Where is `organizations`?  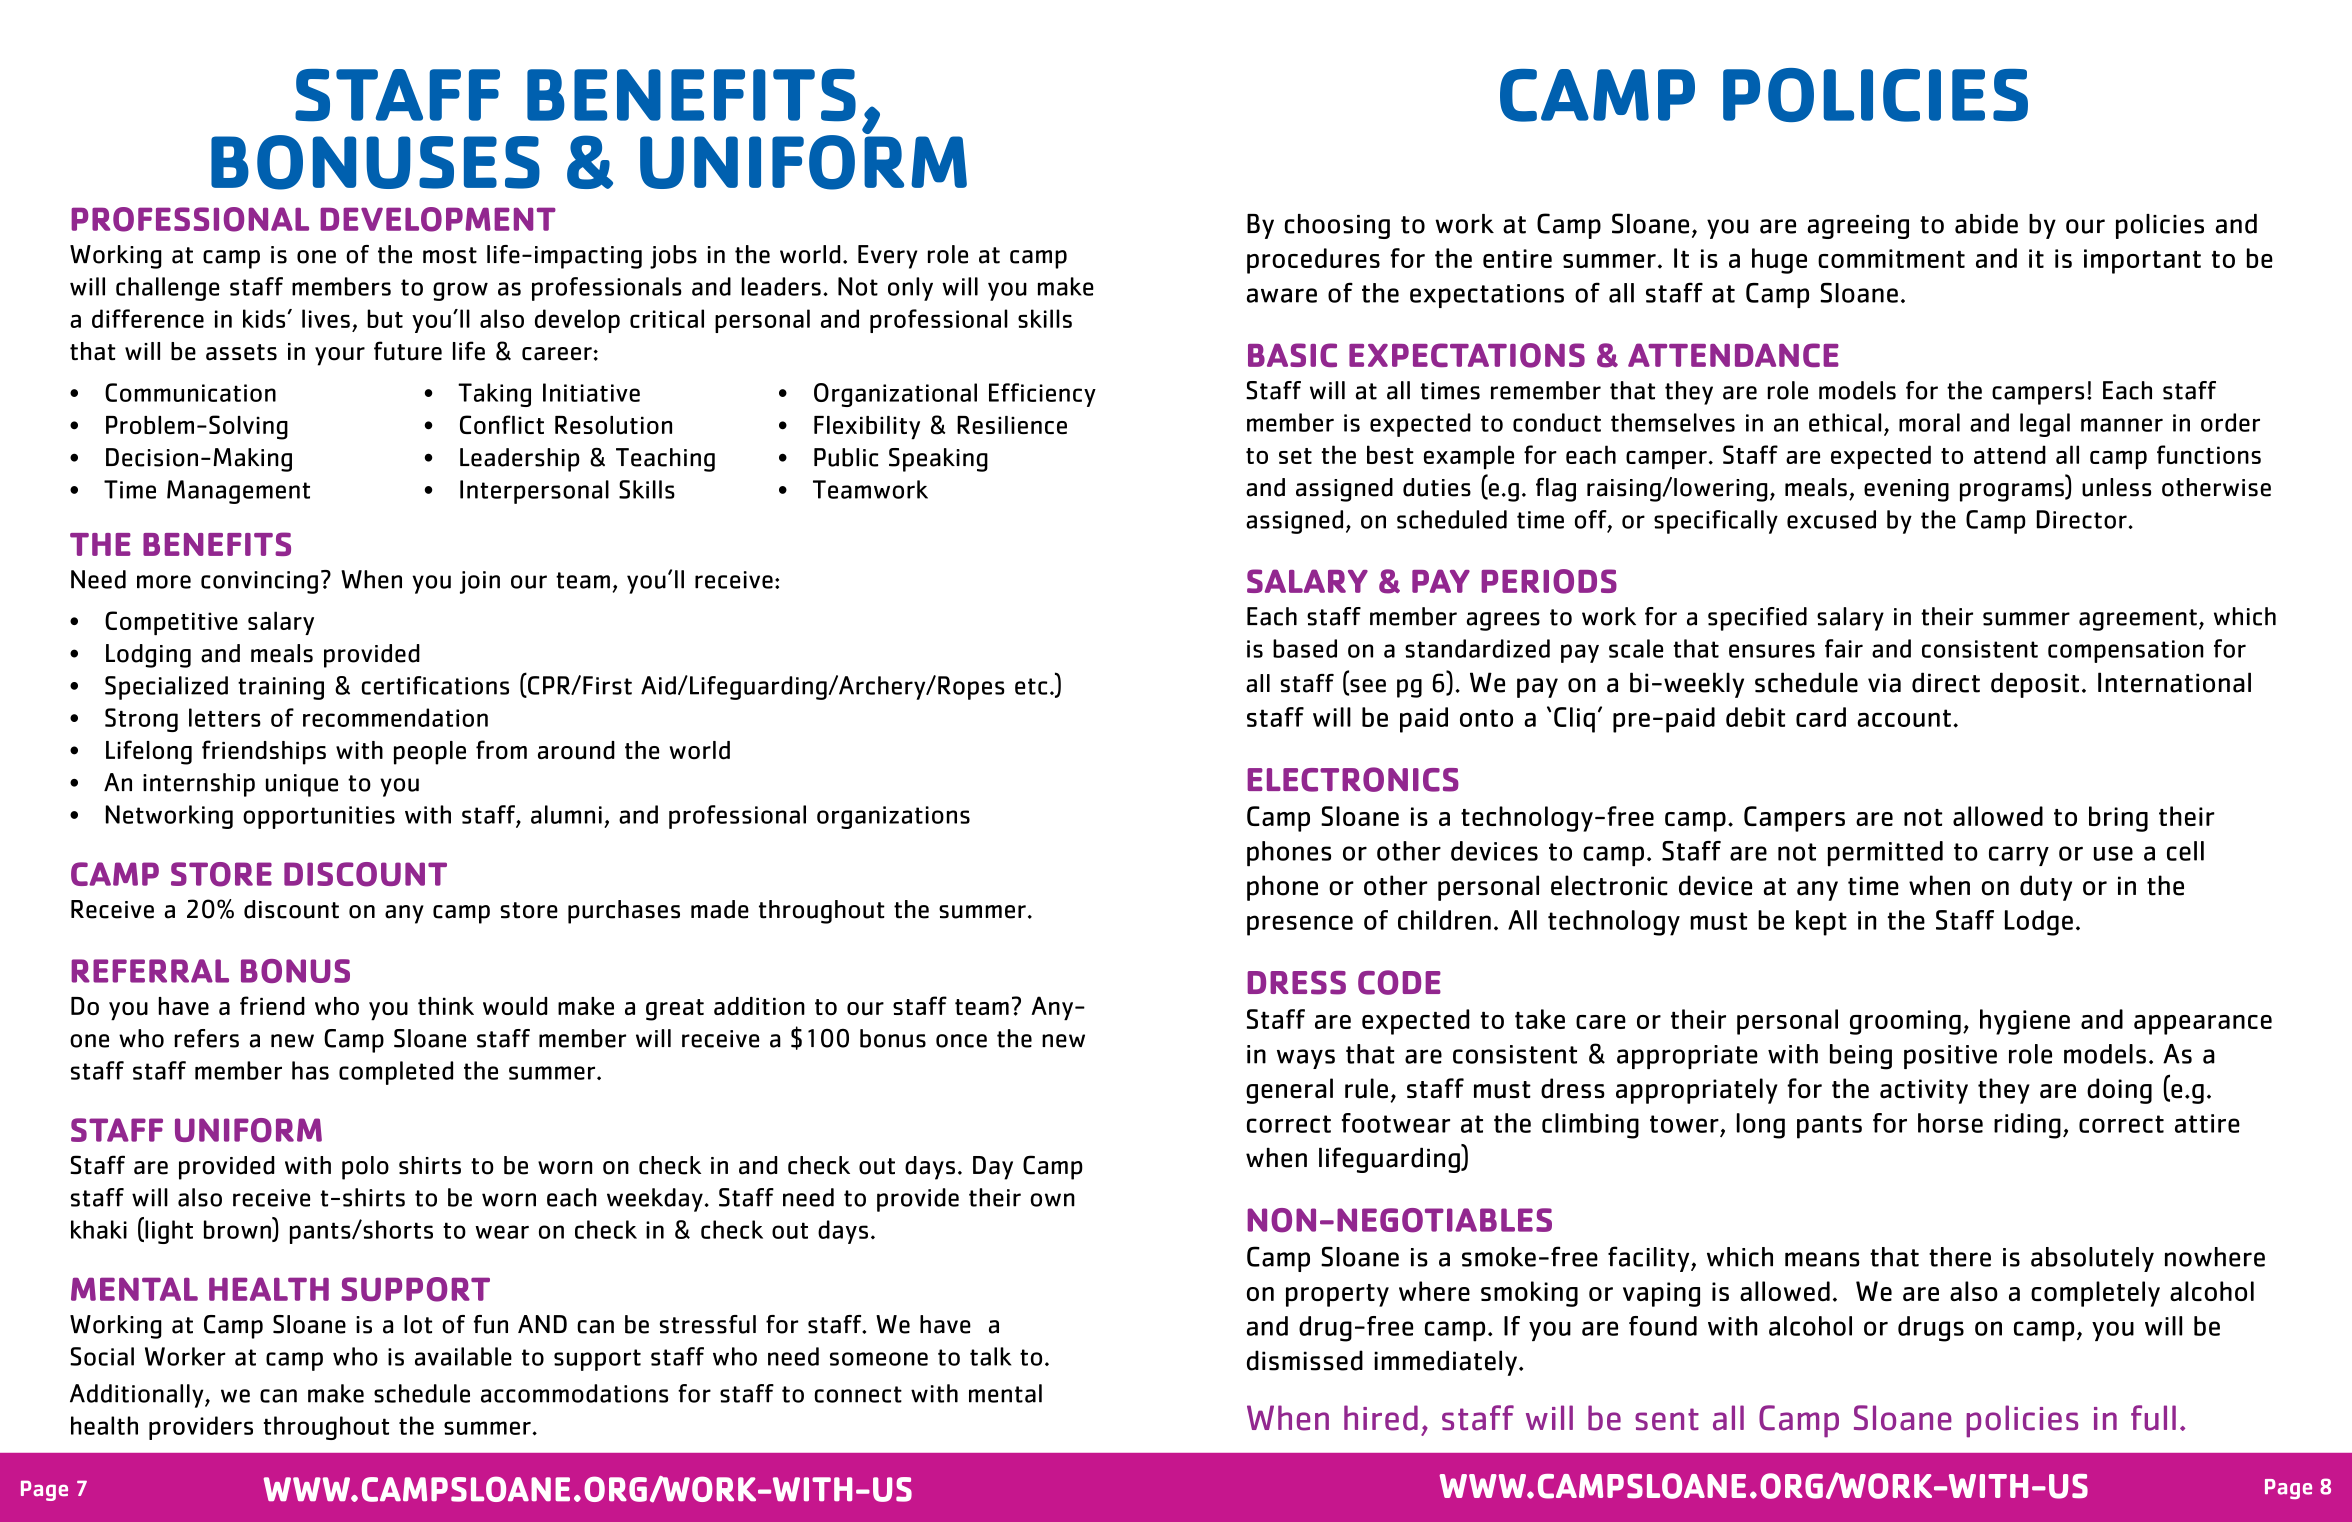 organizations is located at coordinates (893, 817).
